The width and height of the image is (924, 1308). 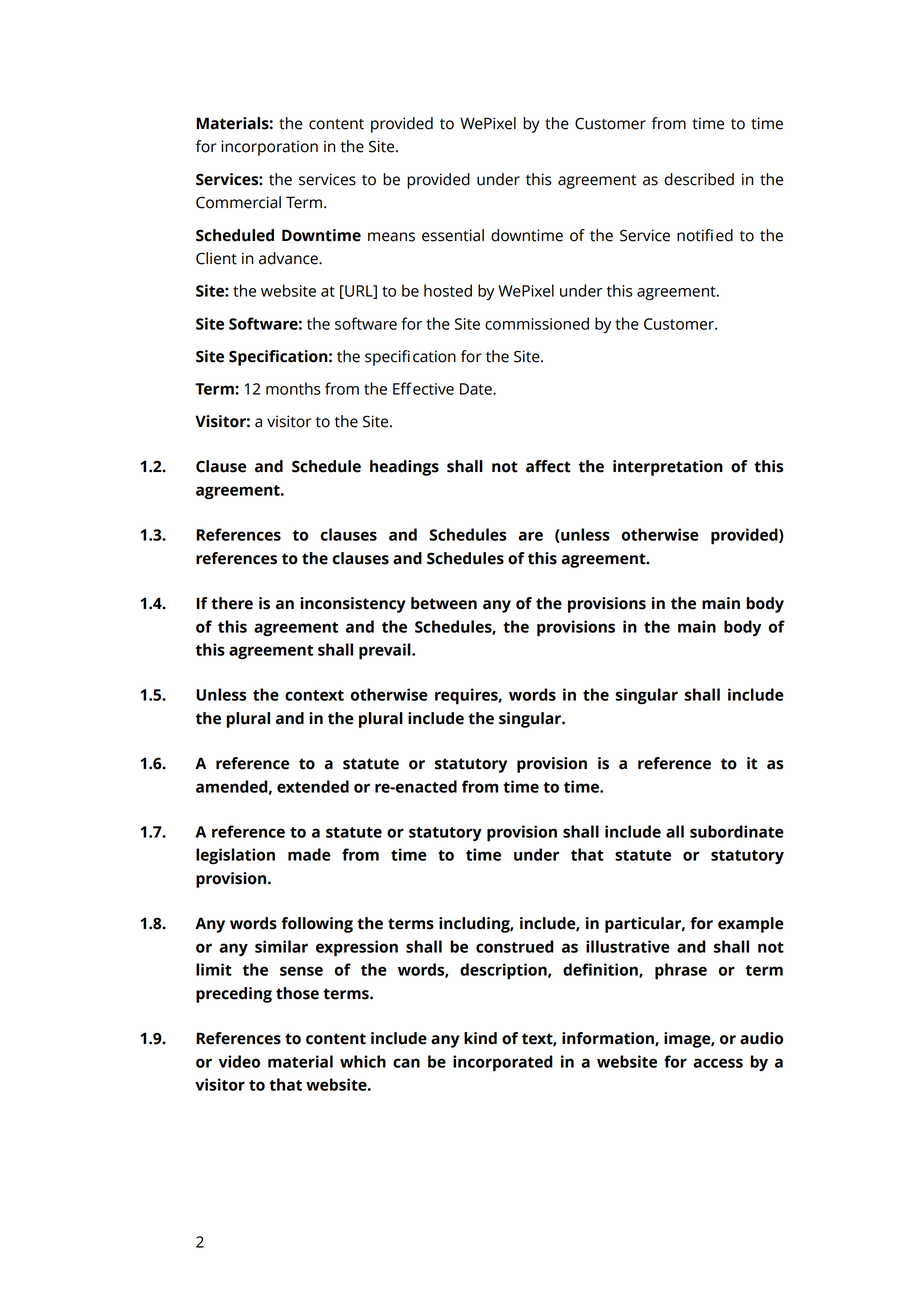 I want to click on months, so click(x=293, y=388).
